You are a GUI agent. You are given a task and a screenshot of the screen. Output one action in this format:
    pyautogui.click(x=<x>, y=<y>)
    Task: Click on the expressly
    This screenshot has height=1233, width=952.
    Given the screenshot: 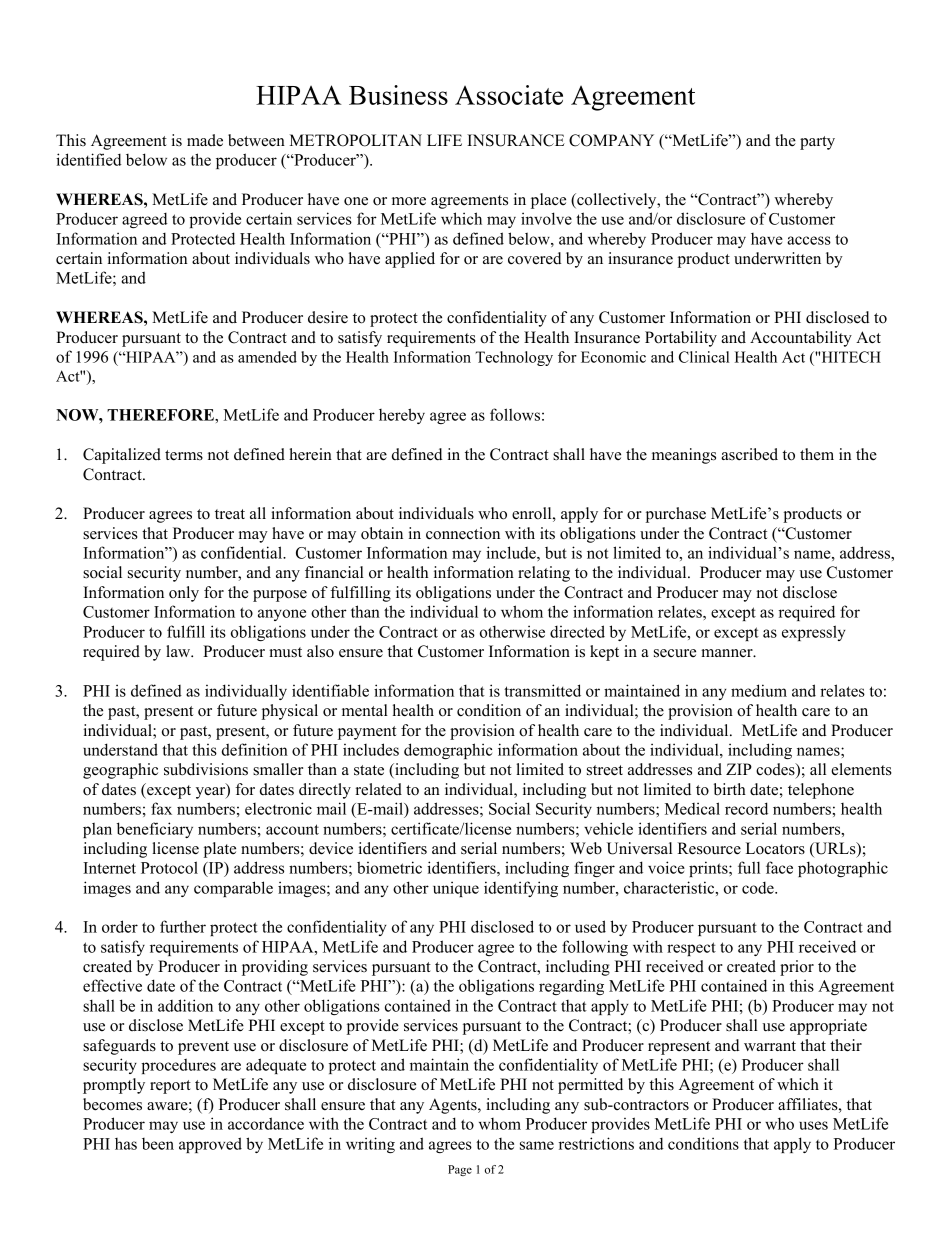 What is the action you would take?
    pyautogui.click(x=813, y=633)
